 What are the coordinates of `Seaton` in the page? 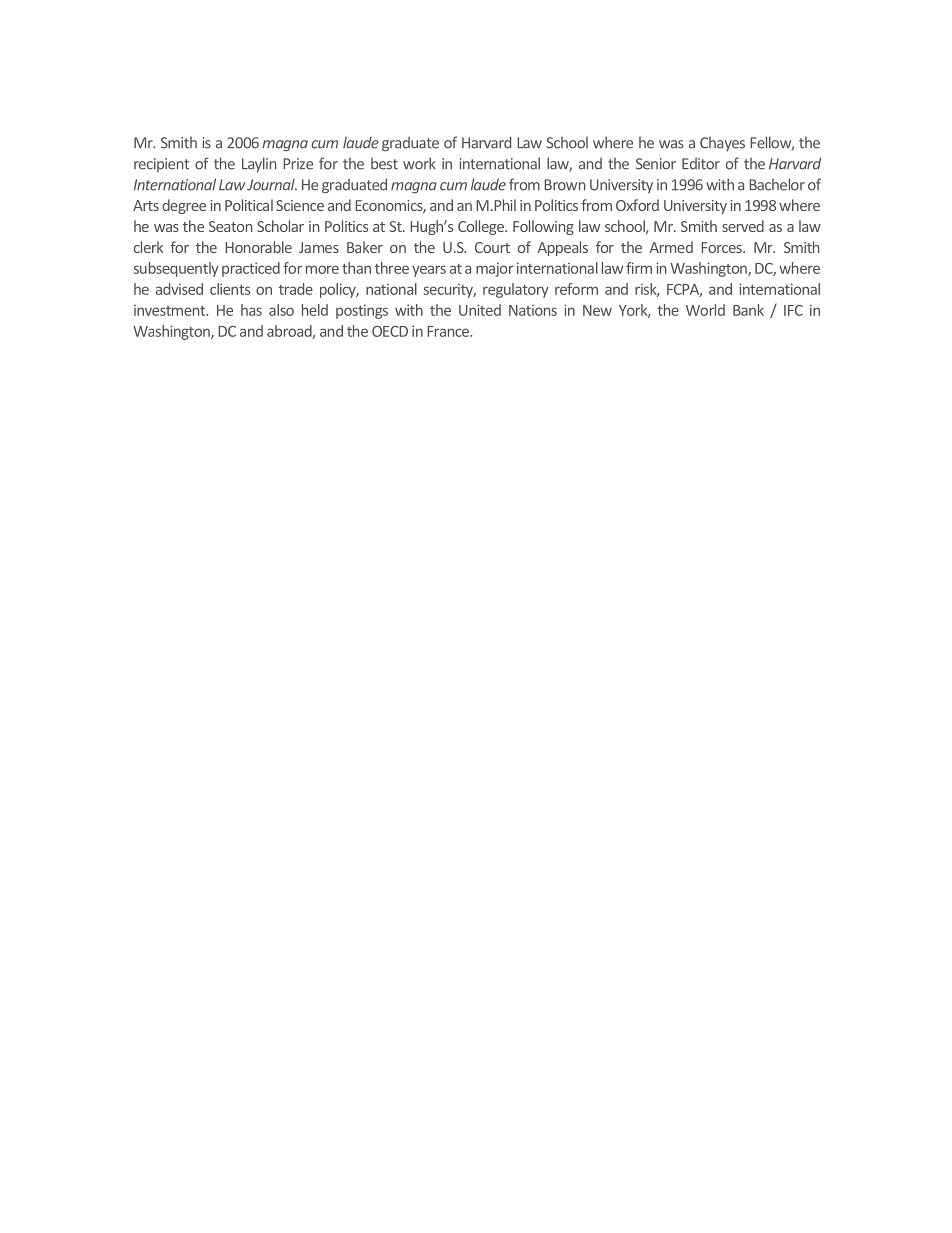 It's located at (230, 226).
